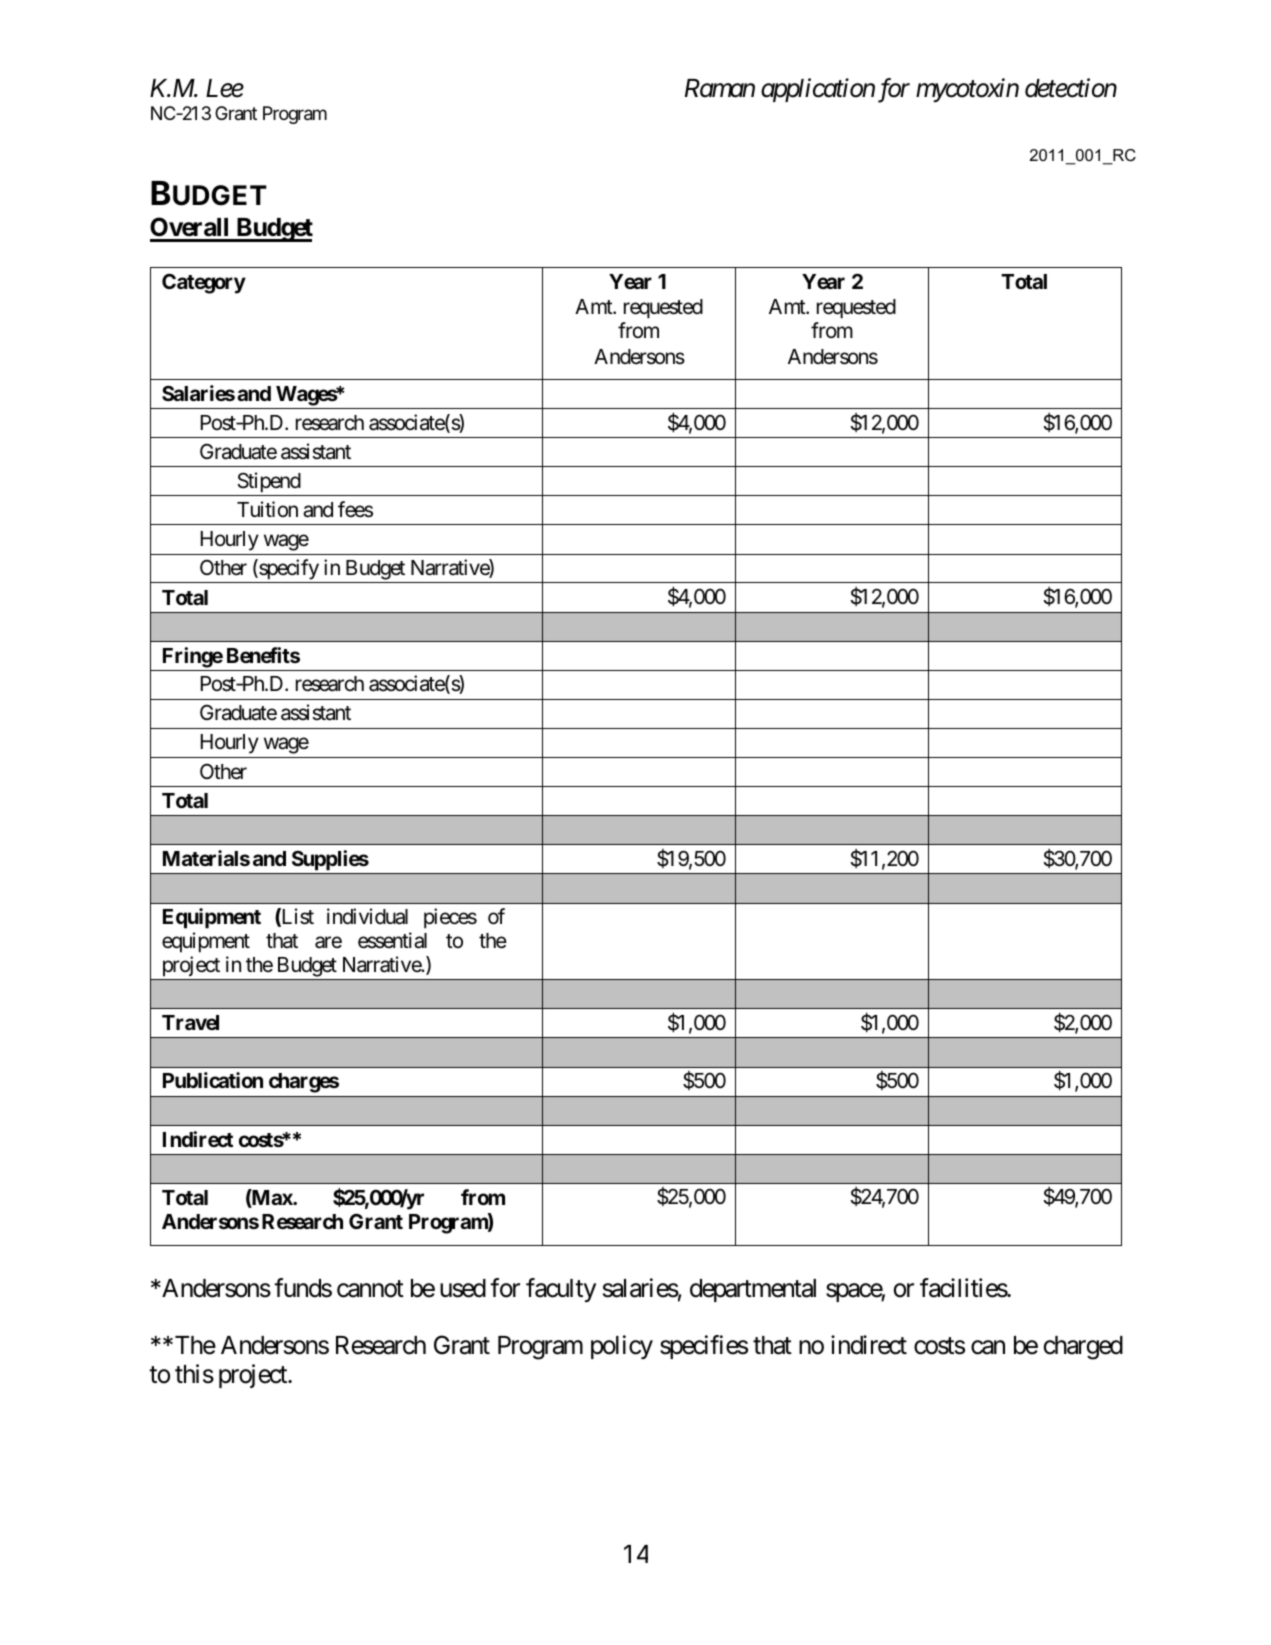 This screenshot has width=1271, height=1645. What do you see at coordinates (204, 283) in the screenshot?
I see `Category` at bounding box center [204, 283].
